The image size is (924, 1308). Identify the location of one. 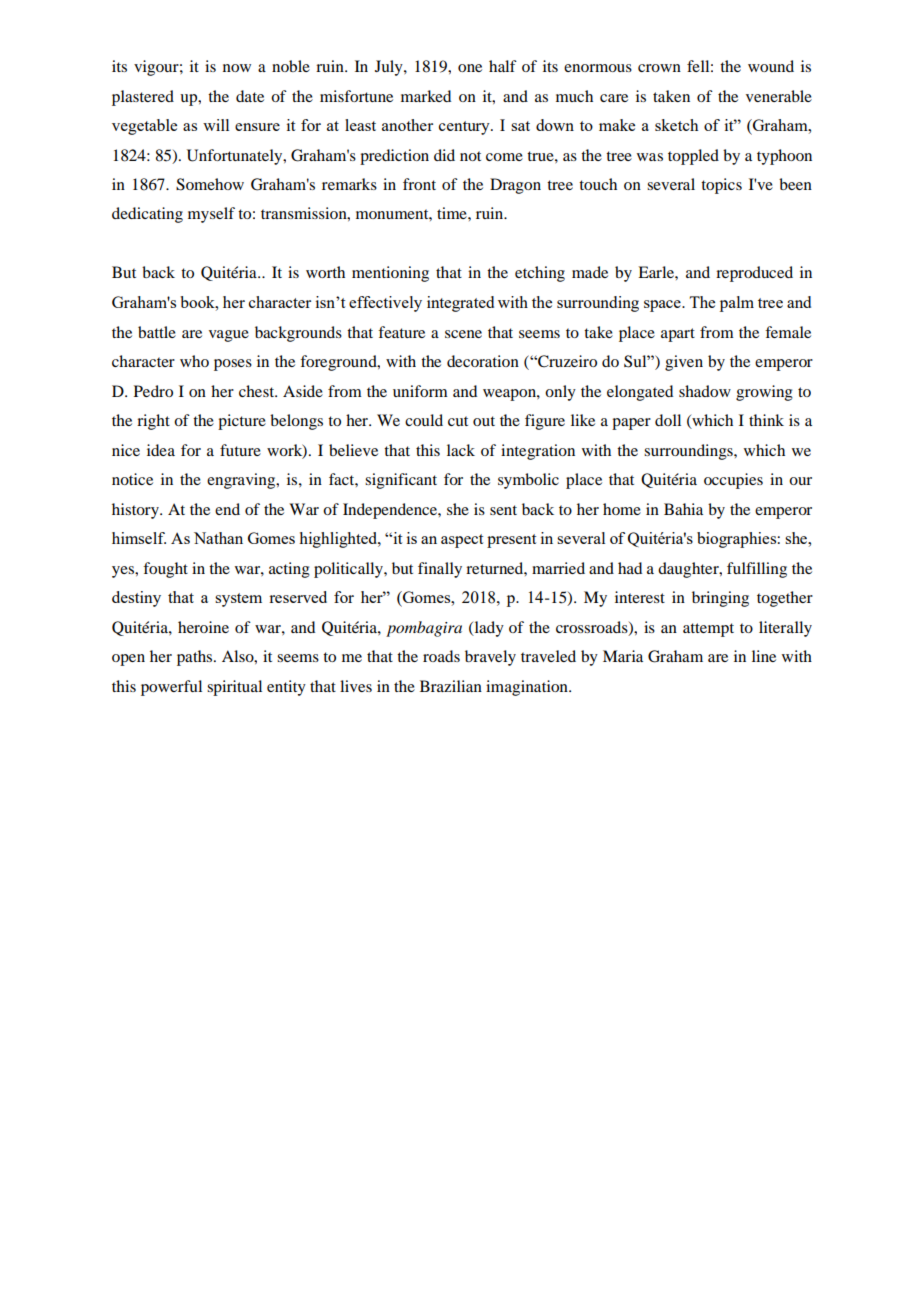
(470, 68).
